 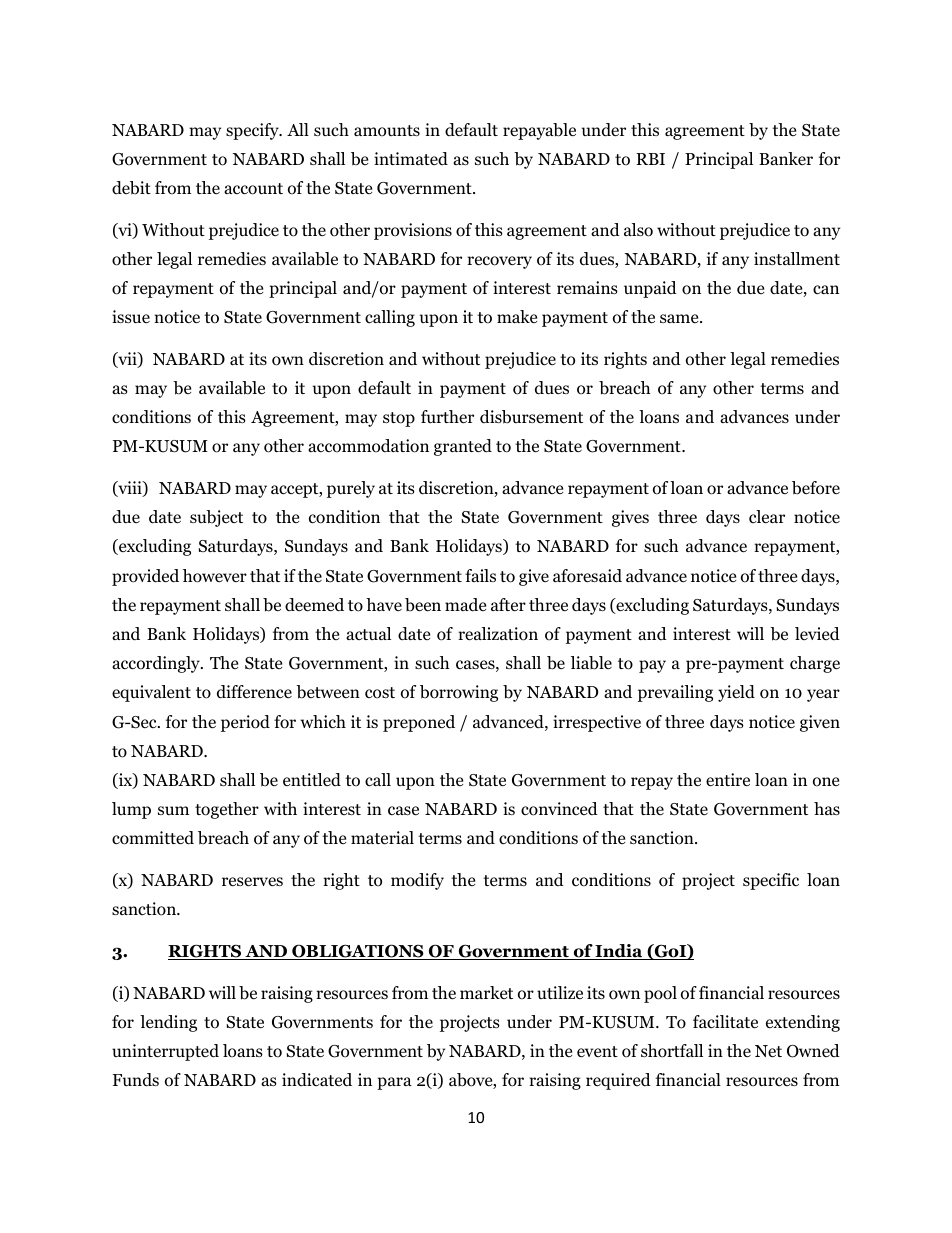 I want to click on made, so click(x=465, y=605).
